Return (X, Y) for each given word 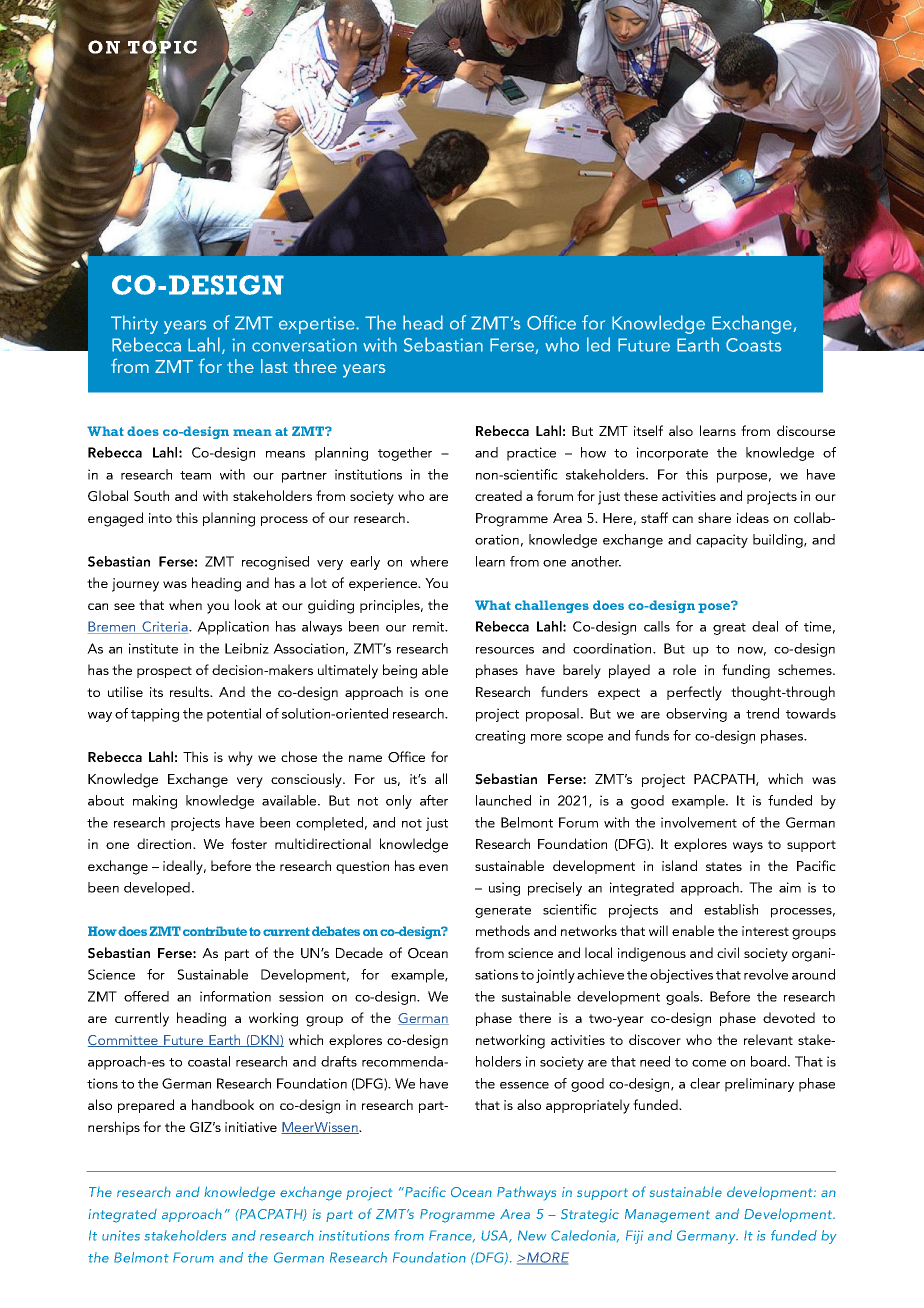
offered (146, 996)
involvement (699, 822)
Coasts (753, 345)
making (155, 802)
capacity (722, 541)
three (315, 366)
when (185, 604)
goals (684, 998)
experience (384, 584)
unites (121, 1236)
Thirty (134, 324)
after (434, 800)
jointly (555, 976)
